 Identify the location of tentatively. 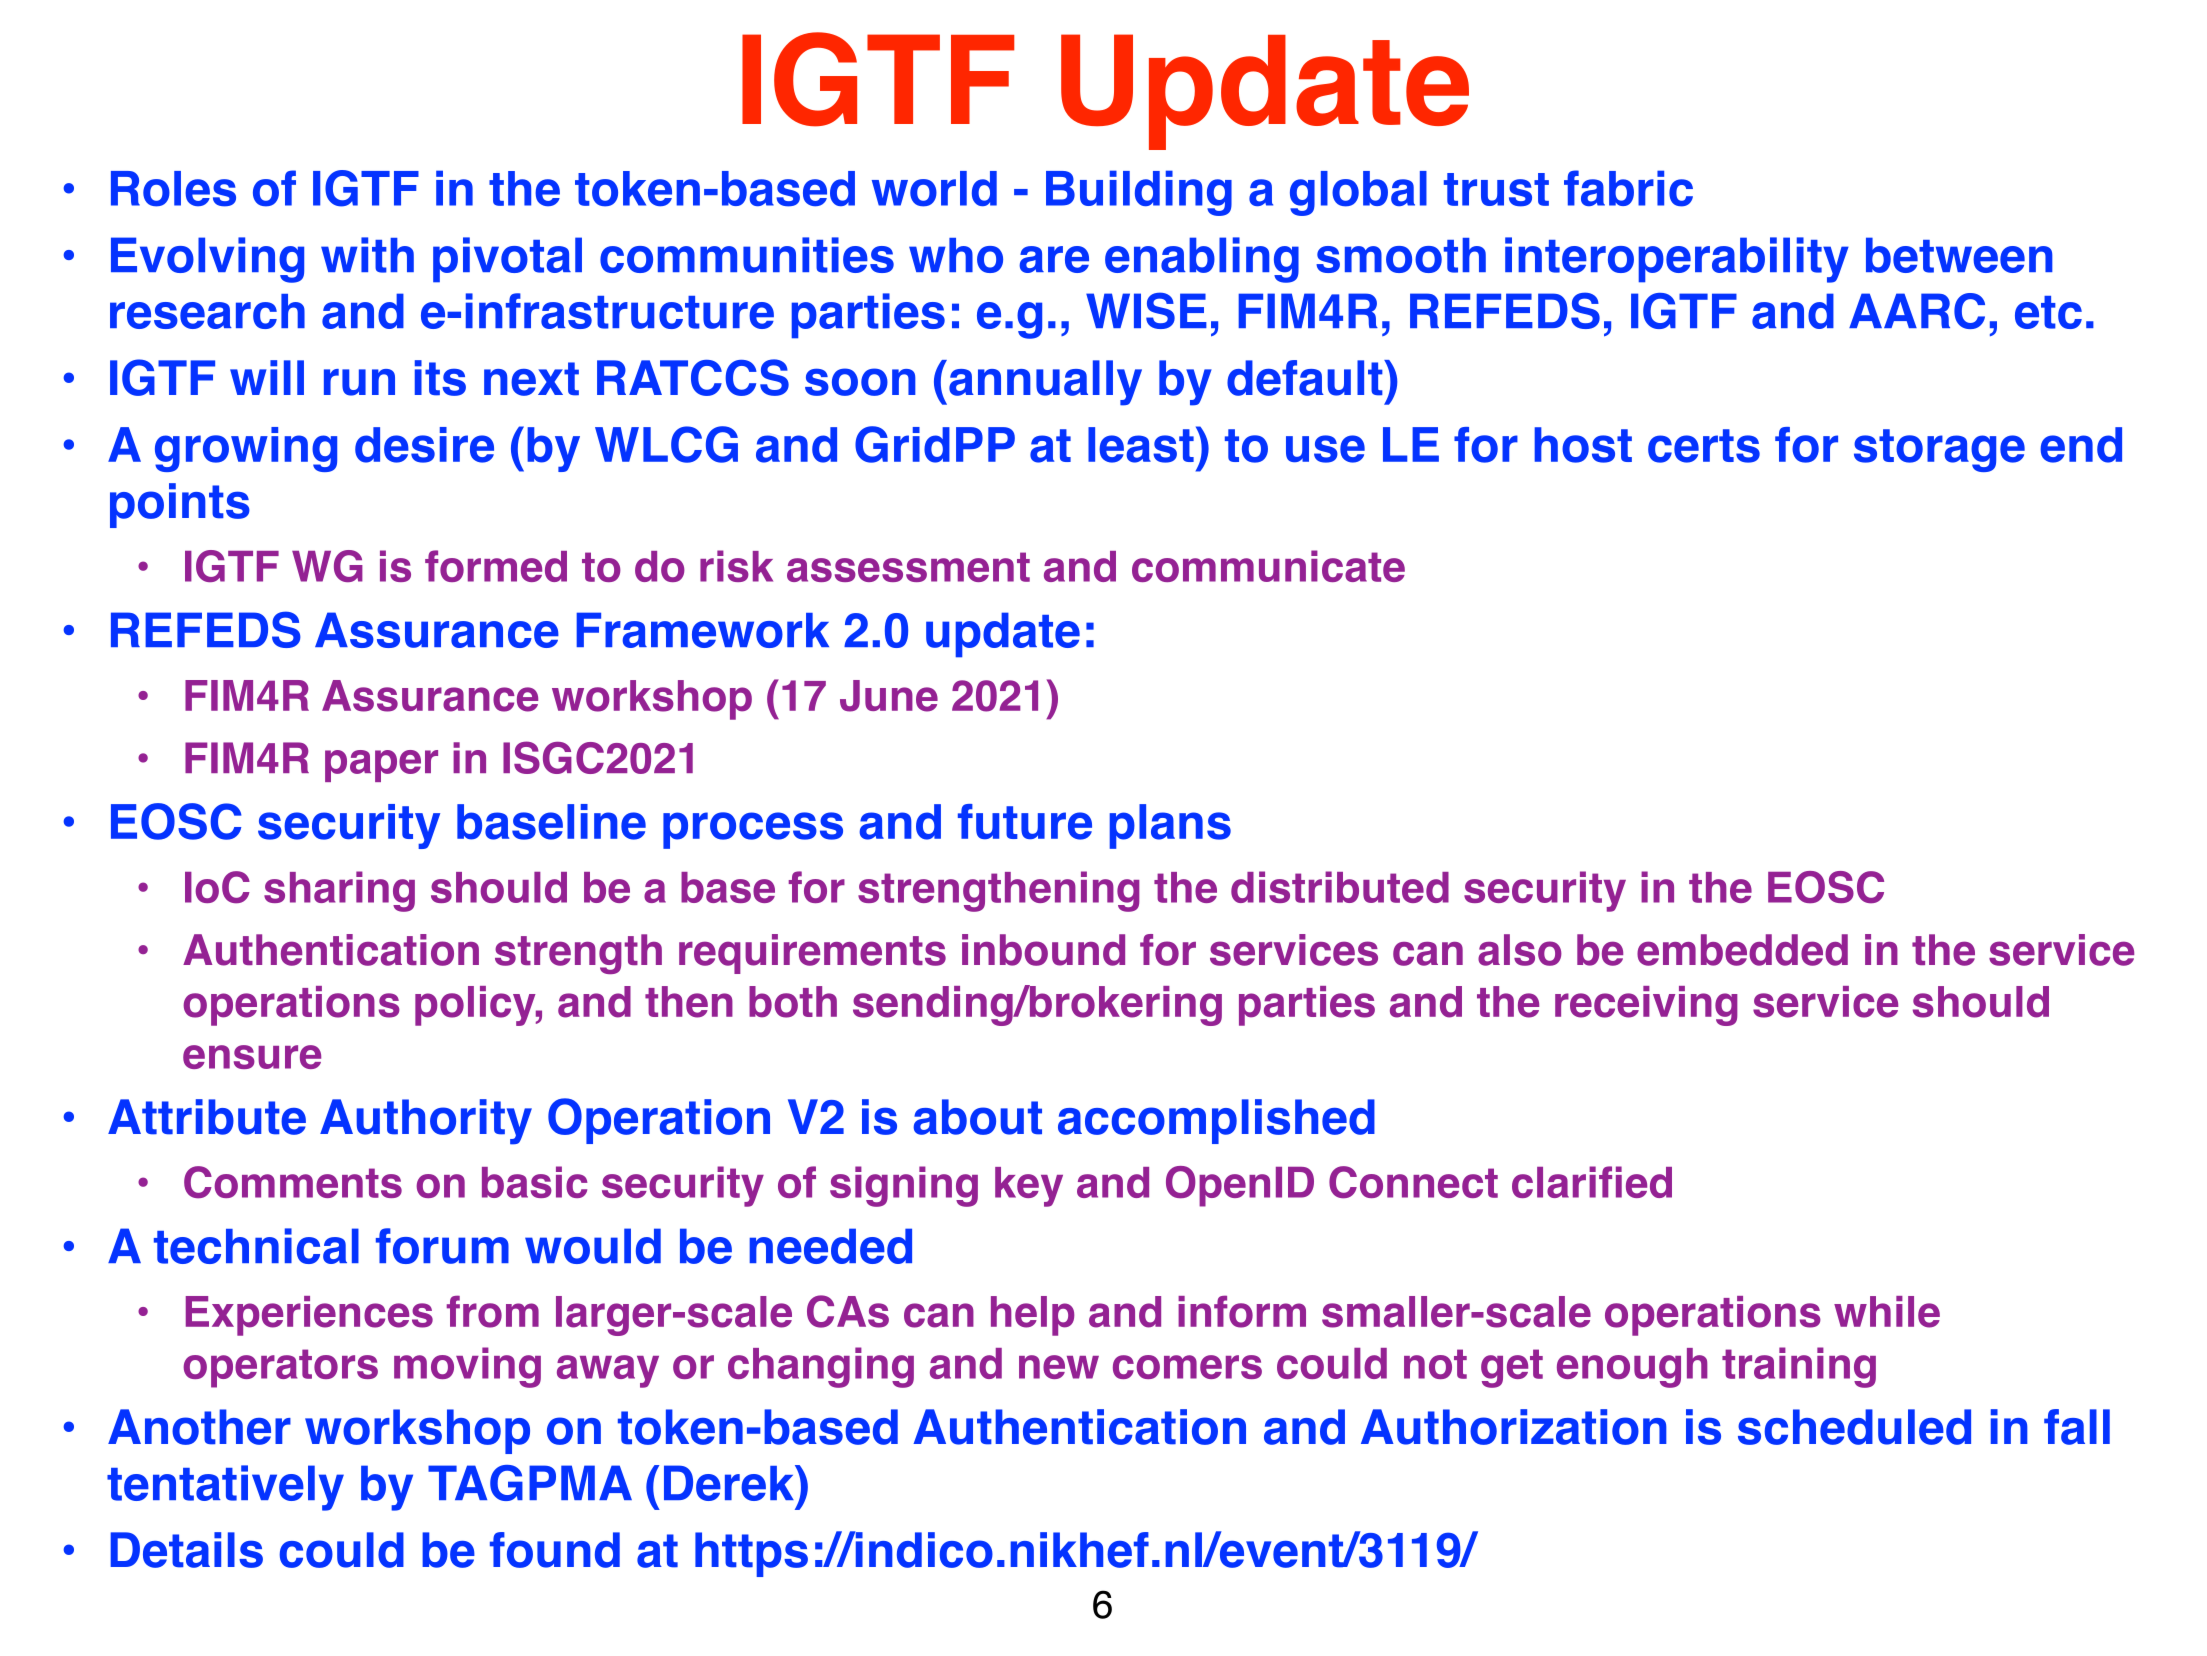
(225, 1488).
